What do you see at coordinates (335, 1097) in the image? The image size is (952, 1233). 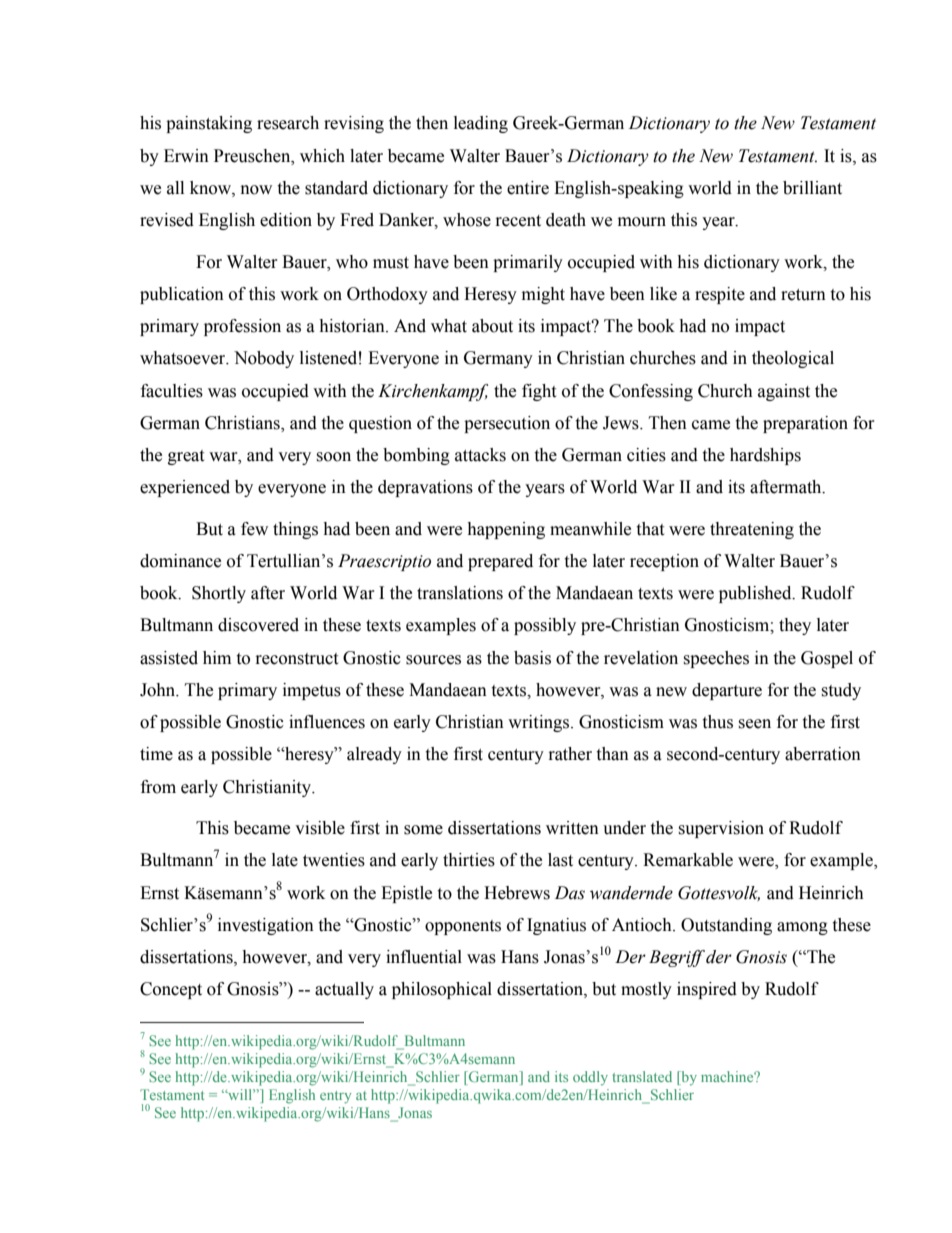 I see `entry` at bounding box center [335, 1097].
